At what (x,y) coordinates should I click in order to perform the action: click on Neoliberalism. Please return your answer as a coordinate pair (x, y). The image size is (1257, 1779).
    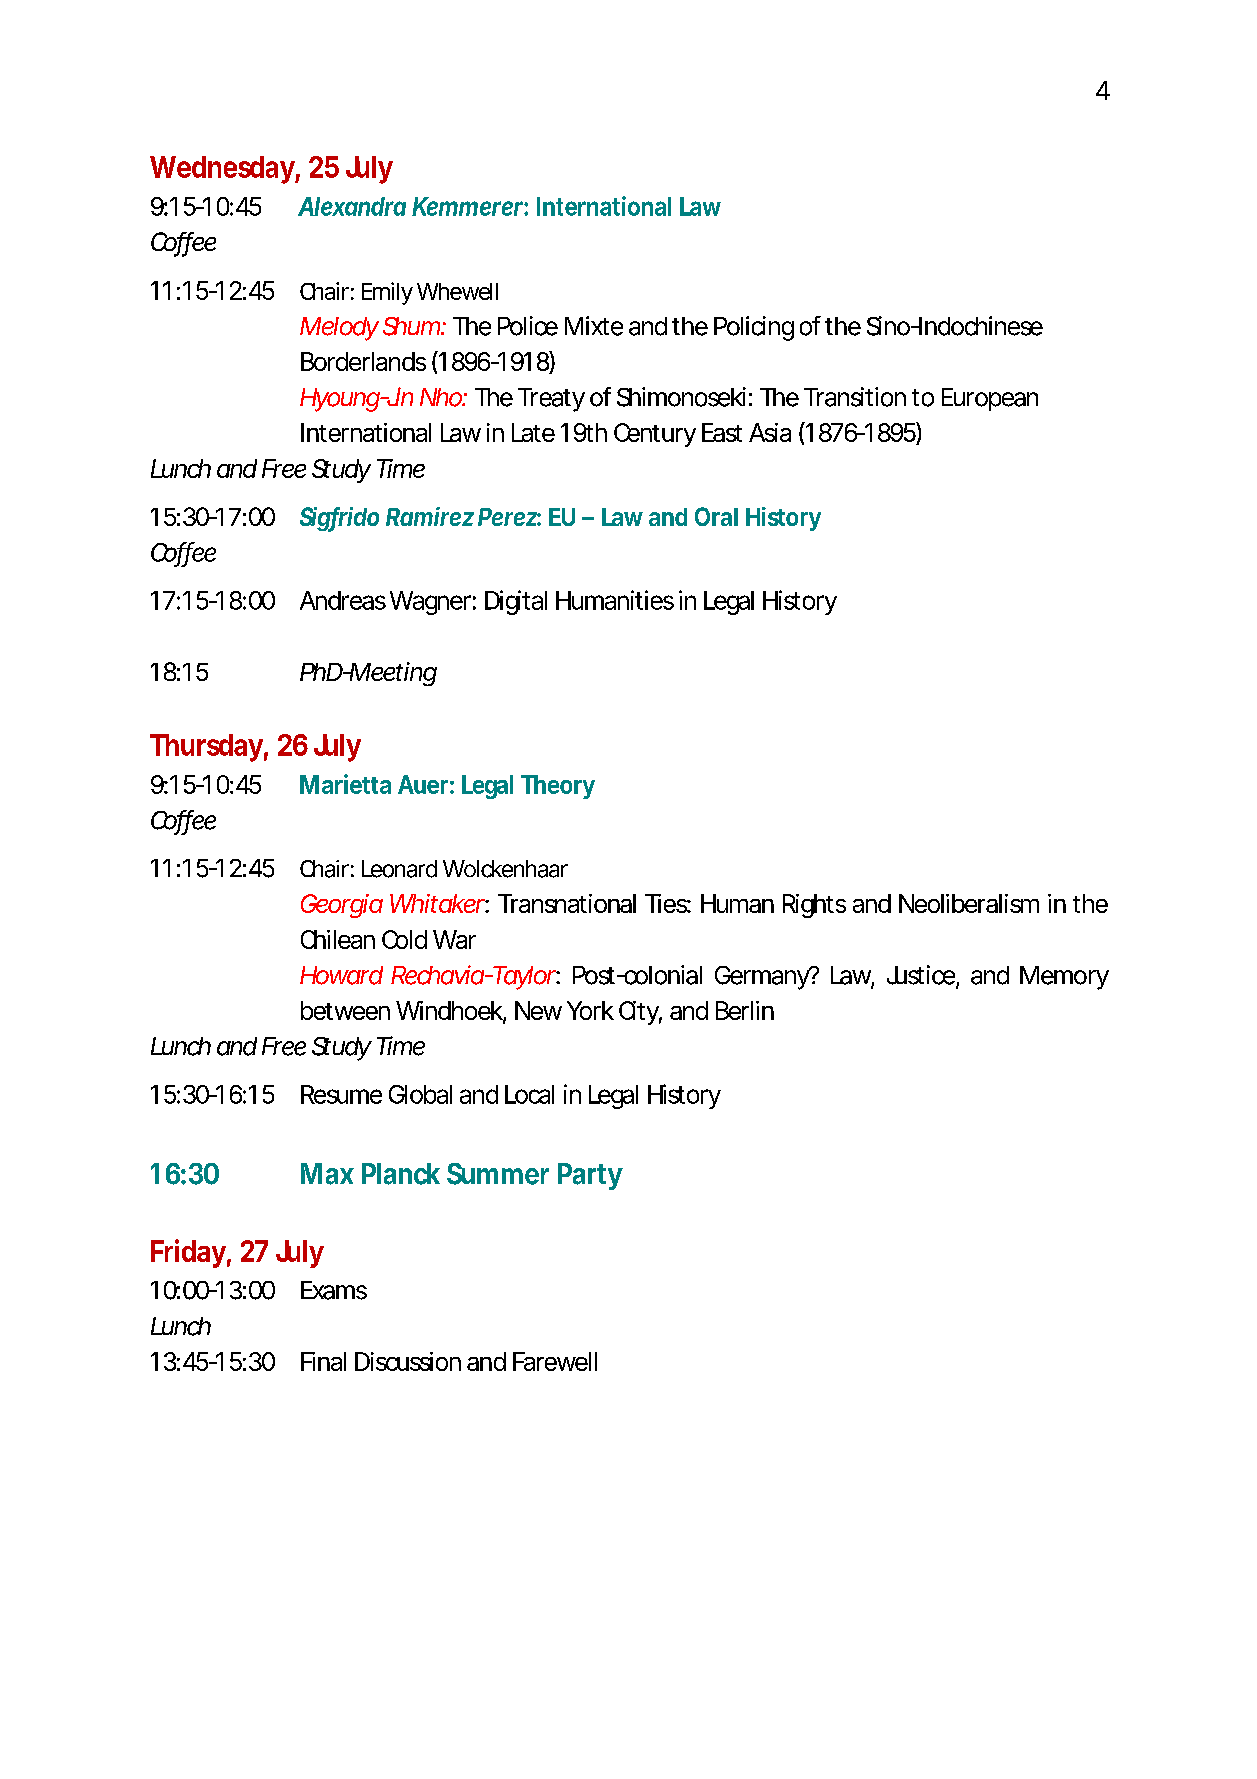
    Looking at the image, I should click on (969, 903).
